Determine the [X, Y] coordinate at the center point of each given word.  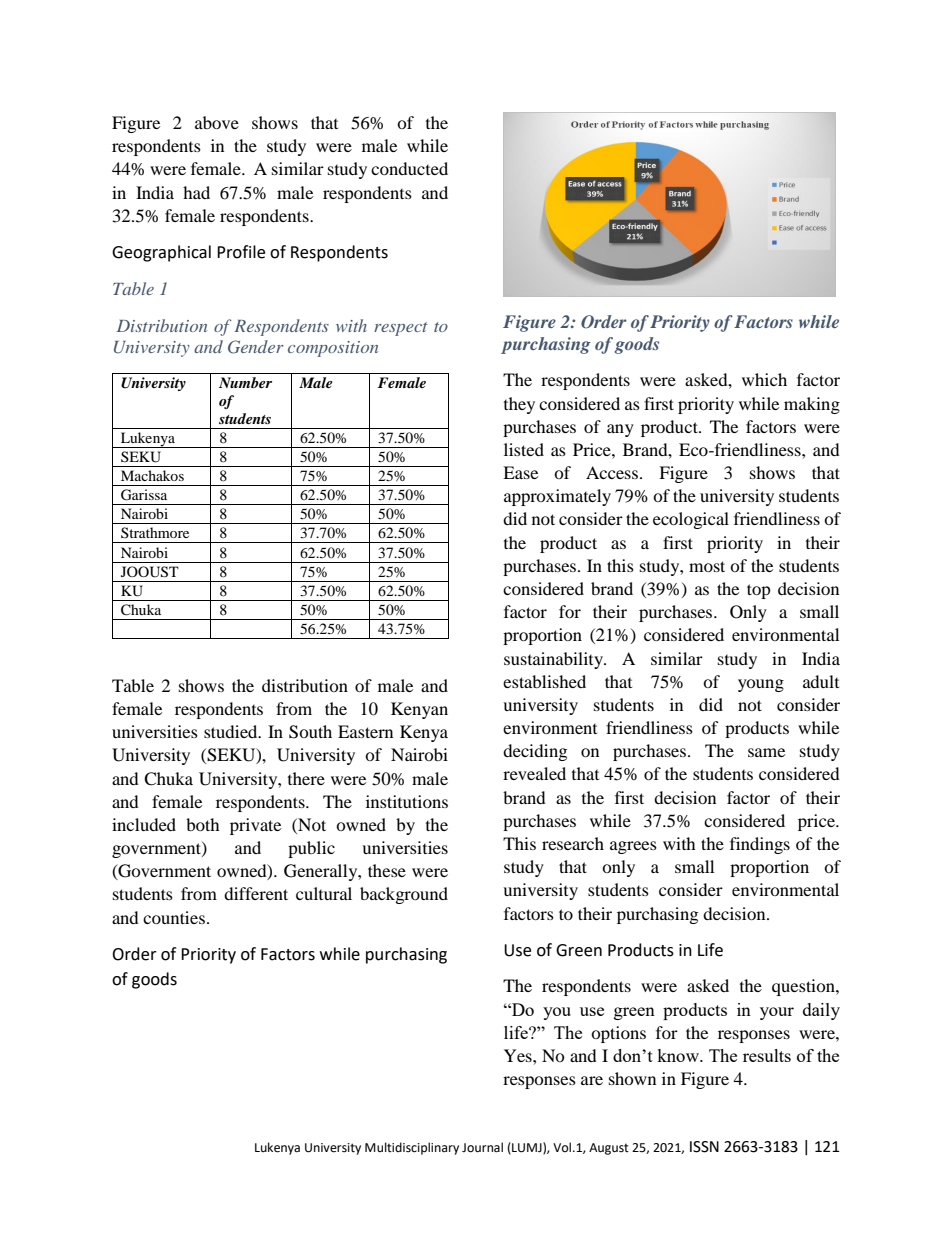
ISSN [704, 1147]
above [217, 122]
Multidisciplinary [412, 1148]
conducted [409, 168]
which [764, 379]
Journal [482, 1147]
